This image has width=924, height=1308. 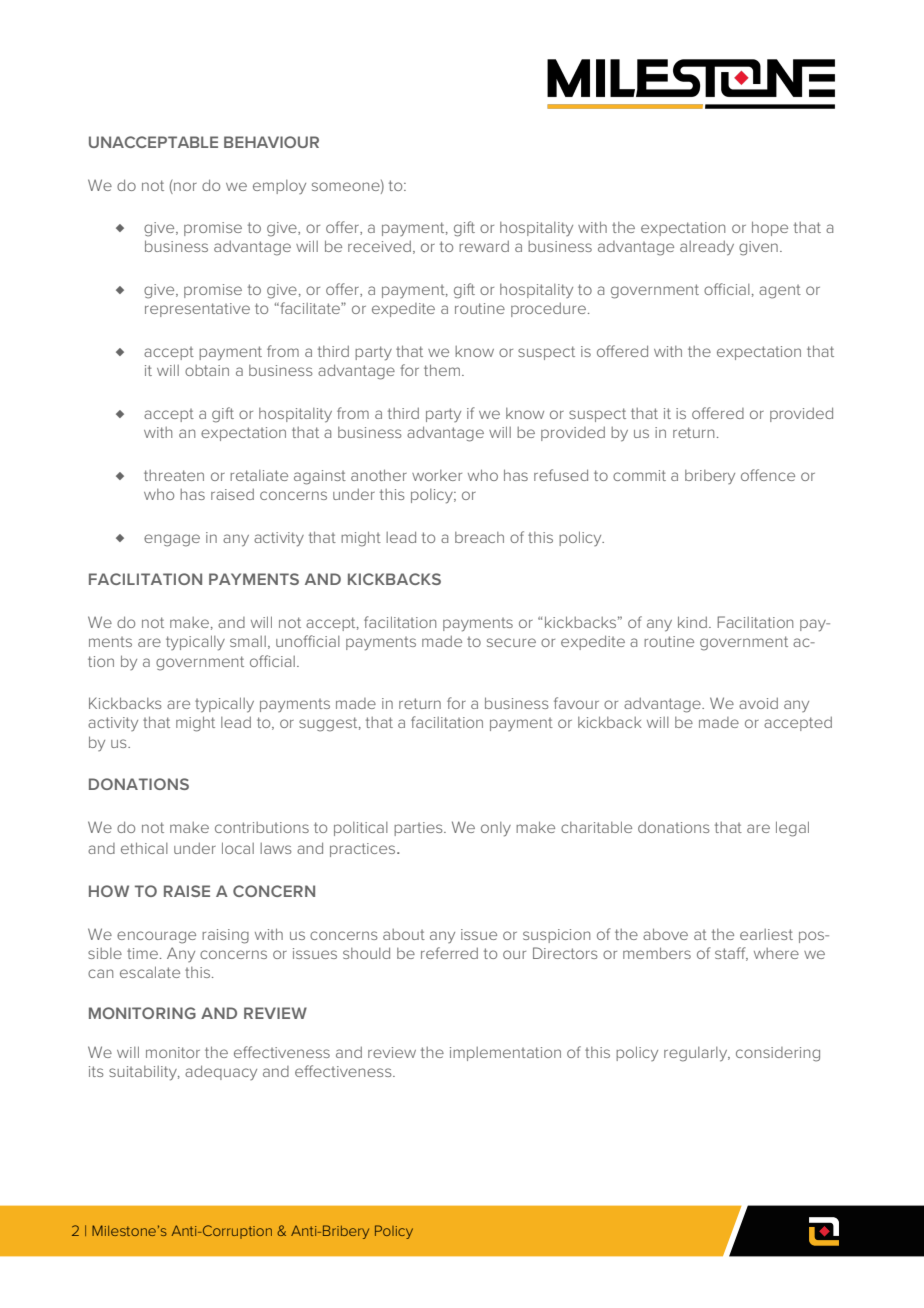 What do you see at coordinates (248, 641) in the image?
I see `small` at bounding box center [248, 641].
